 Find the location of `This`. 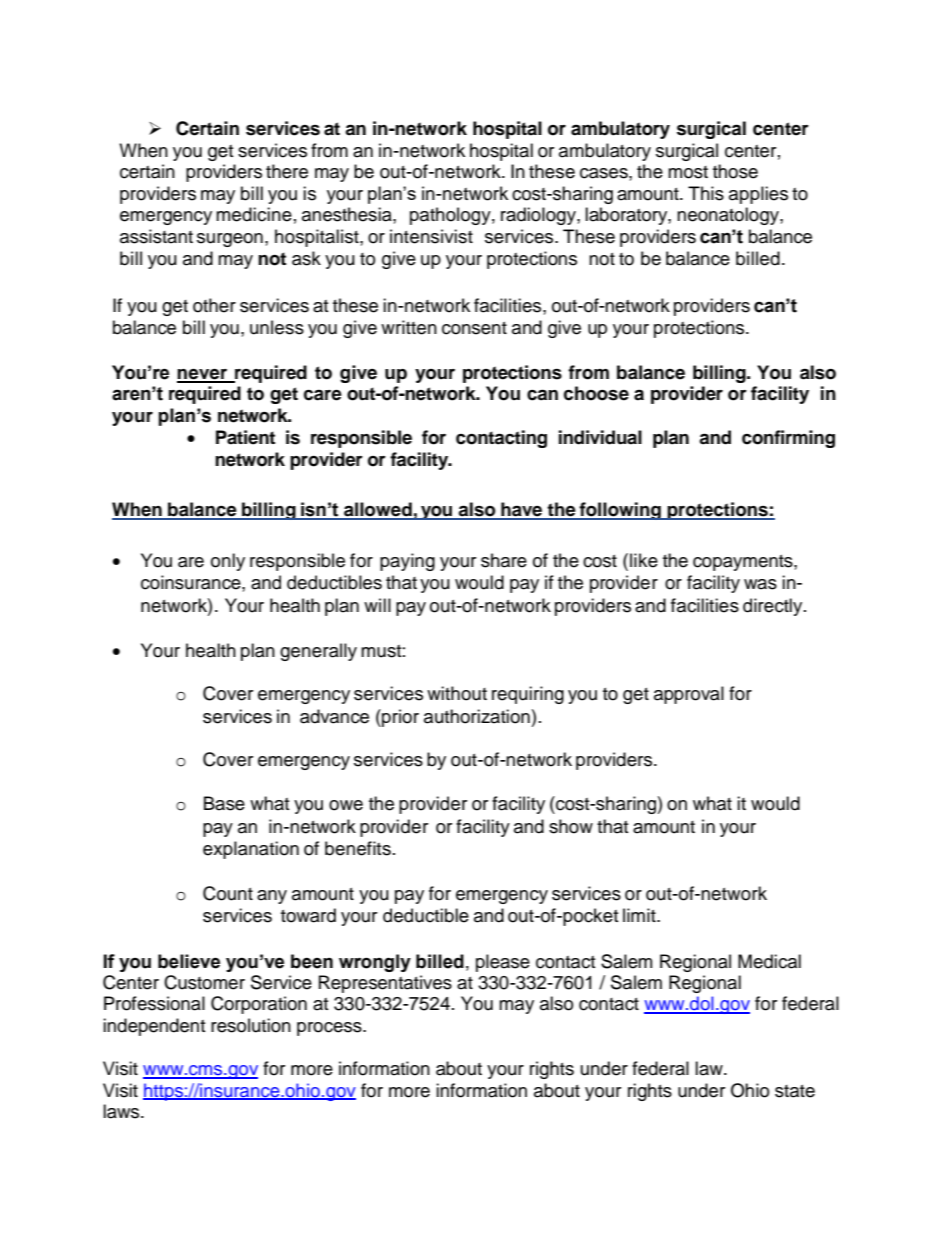

This is located at coordinates (706, 193).
